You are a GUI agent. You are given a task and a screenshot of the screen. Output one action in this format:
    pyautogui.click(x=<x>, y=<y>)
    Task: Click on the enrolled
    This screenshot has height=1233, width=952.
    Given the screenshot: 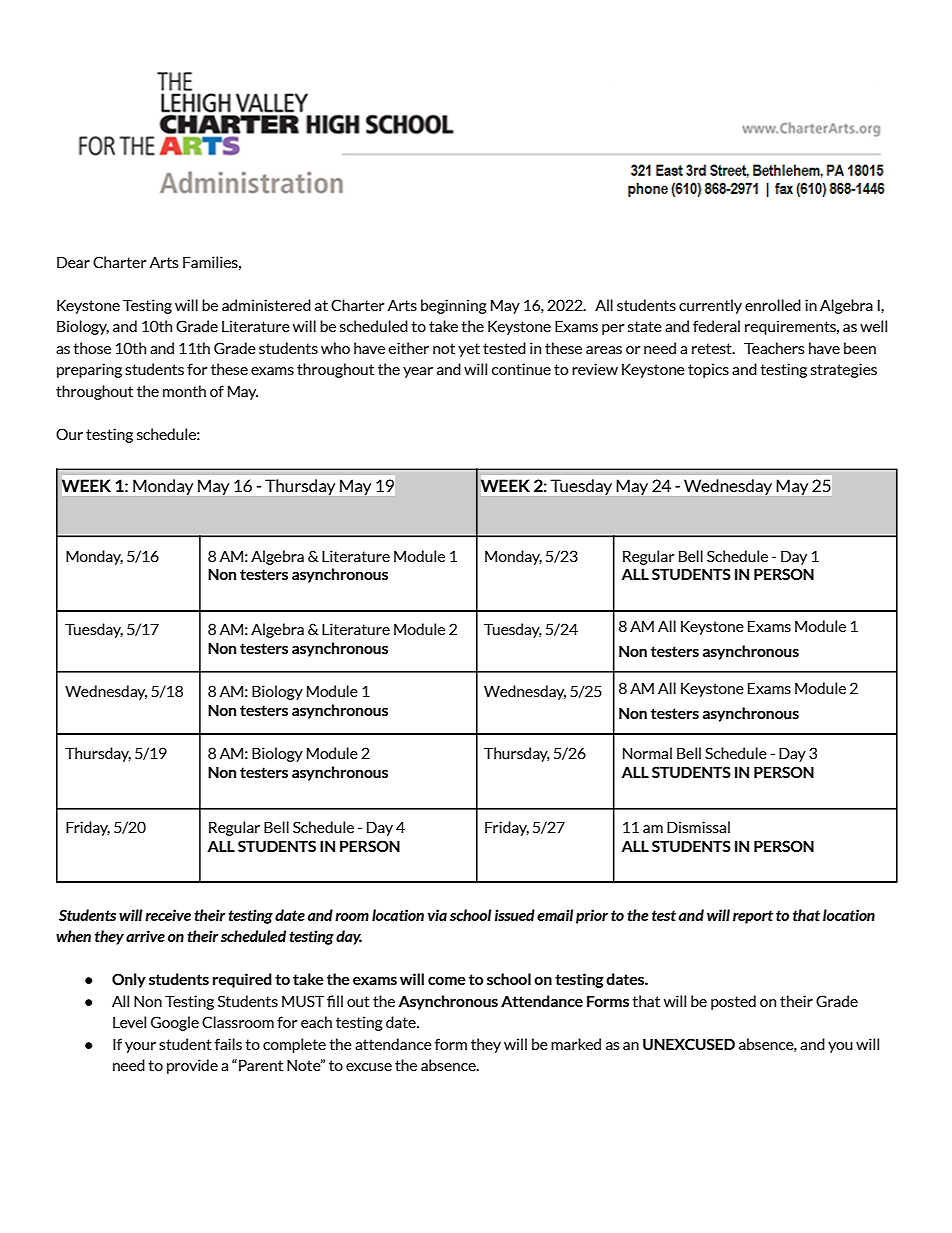 What is the action you would take?
    pyautogui.click(x=773, y=305)
